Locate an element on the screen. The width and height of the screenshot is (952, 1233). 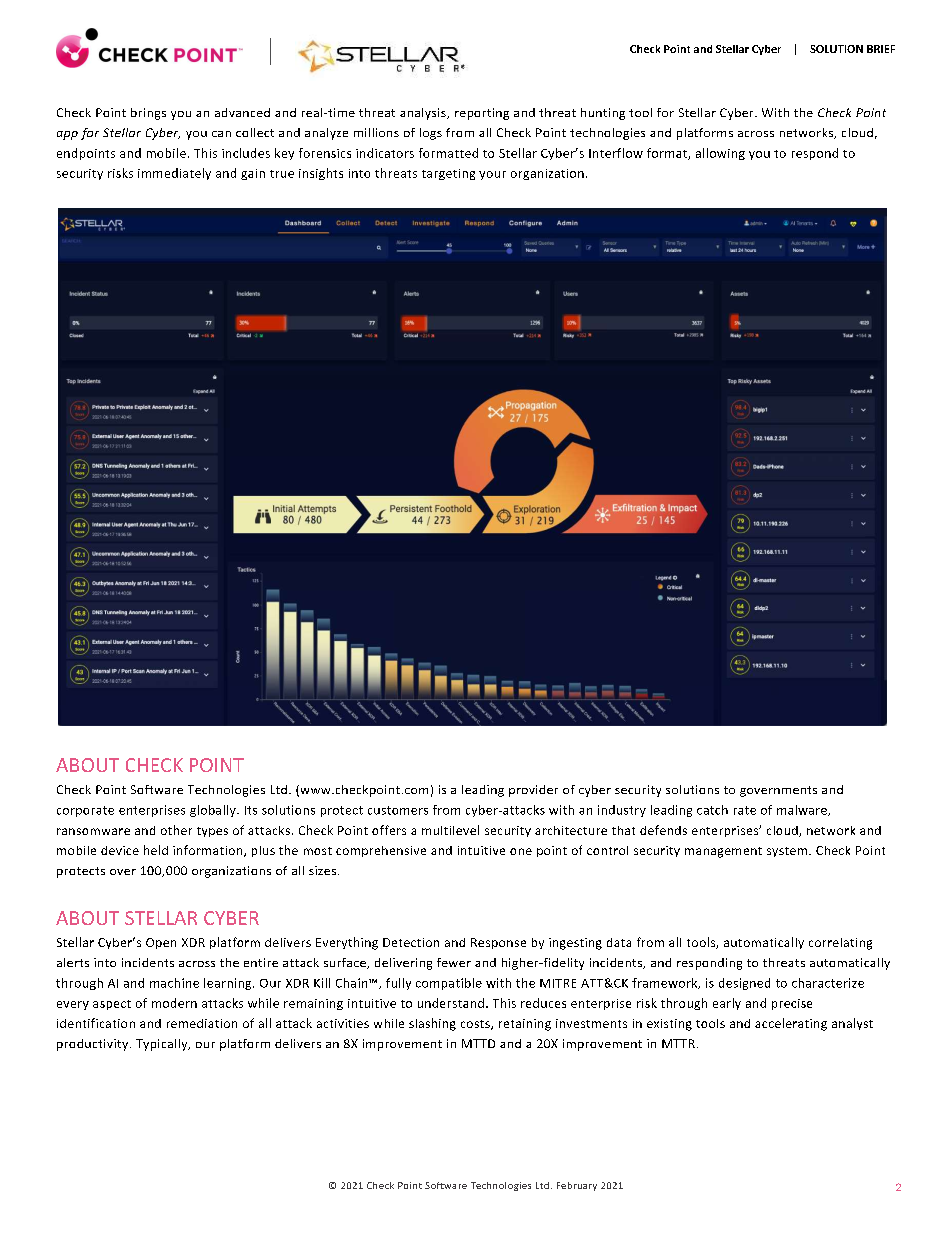
your is located at coordinates (492, 175).
